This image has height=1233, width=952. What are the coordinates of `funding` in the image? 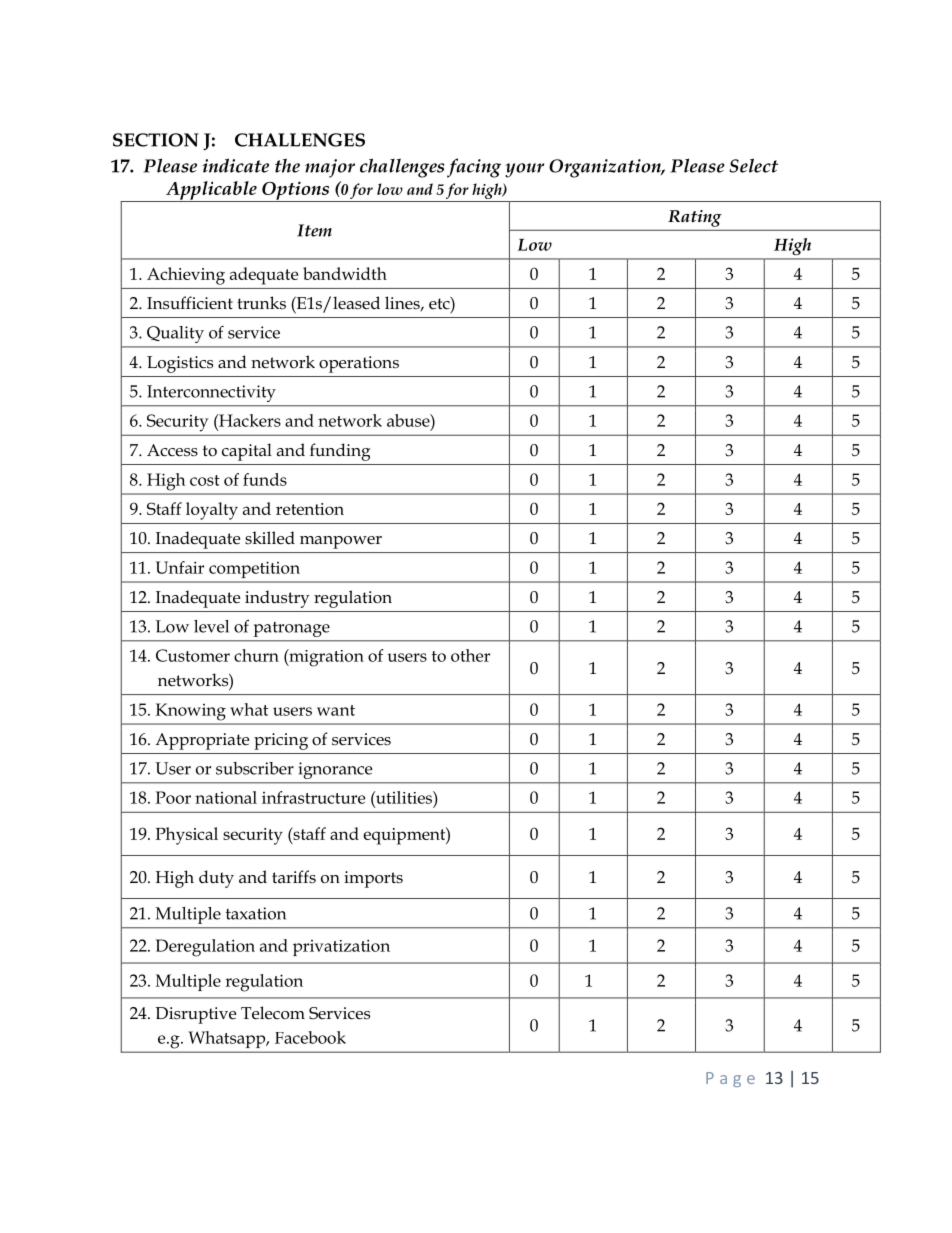 It's located at (340, 452).
